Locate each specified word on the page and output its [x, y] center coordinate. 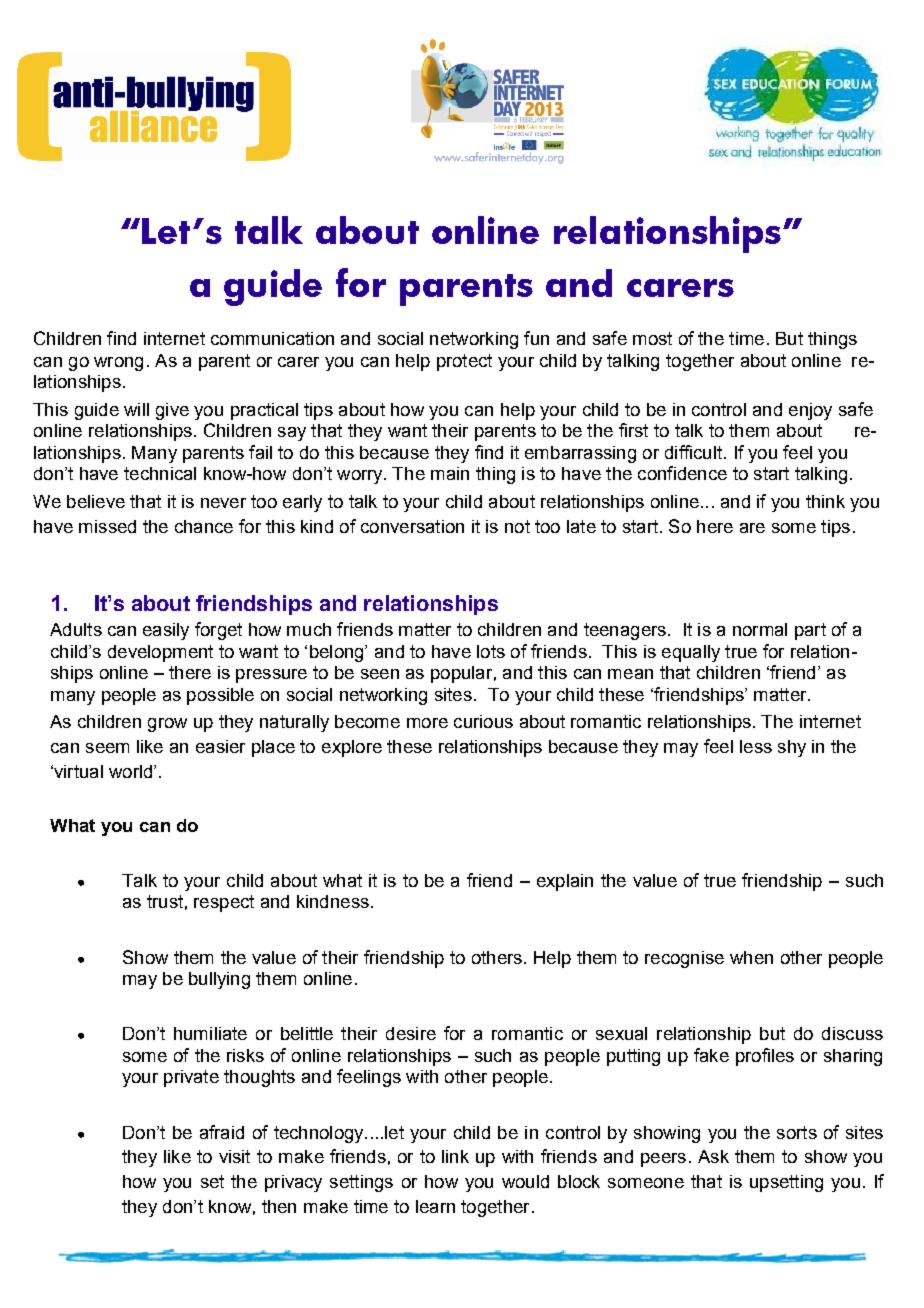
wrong [118, 364]
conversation [412, 526]
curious [483, 721]
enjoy [810, 411]
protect [464, 362]
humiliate [210, 1033]
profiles [765, 1057]
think [825, 501]
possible [220, 696]
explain [565, 882]
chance [204, 526]
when [751, 957]
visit [234, 1156]
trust [165, 901]
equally [691, 653]
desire [411, 1033]
